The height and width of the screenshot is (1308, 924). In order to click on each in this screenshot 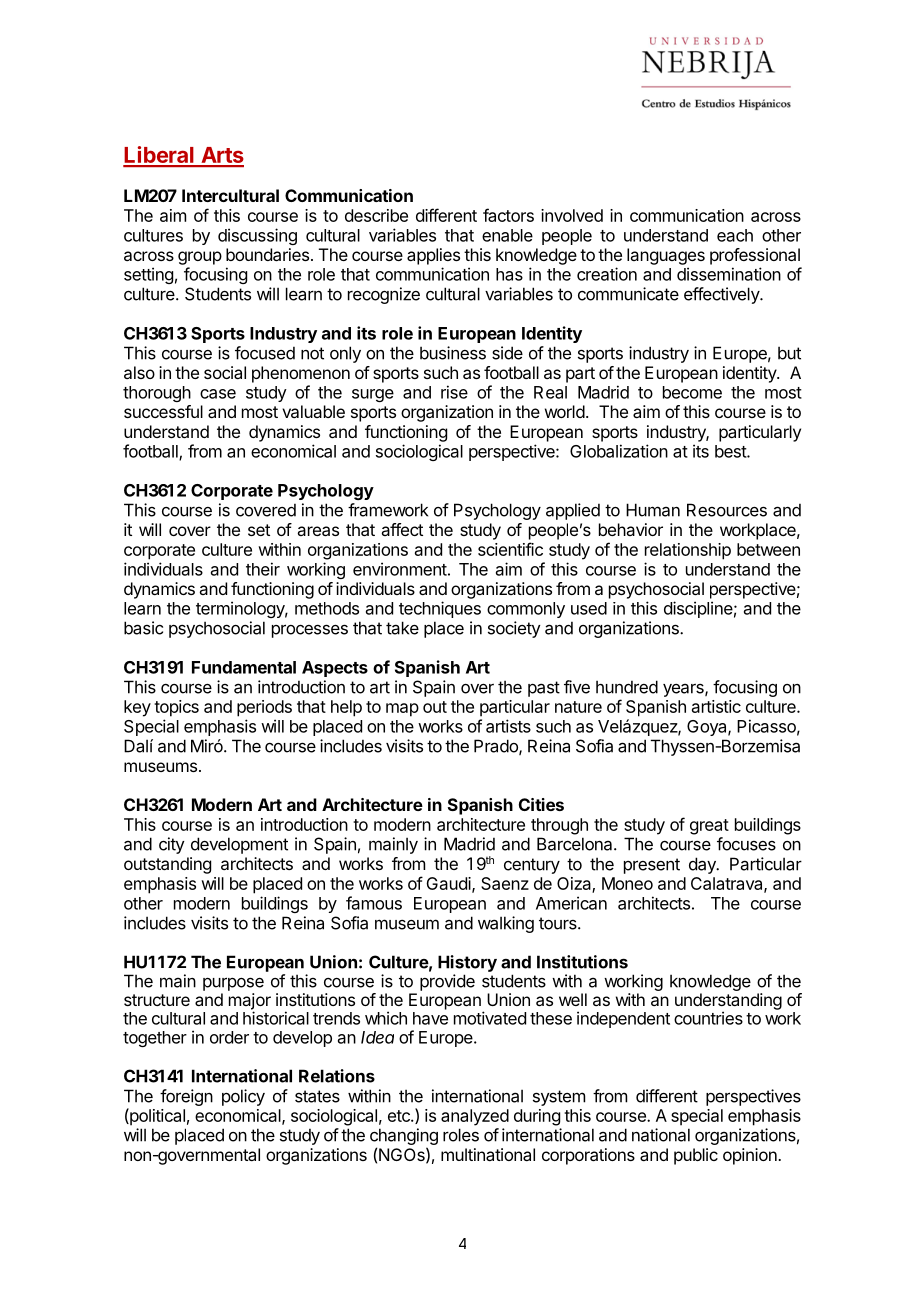, I will do `click(735, 235)`.
